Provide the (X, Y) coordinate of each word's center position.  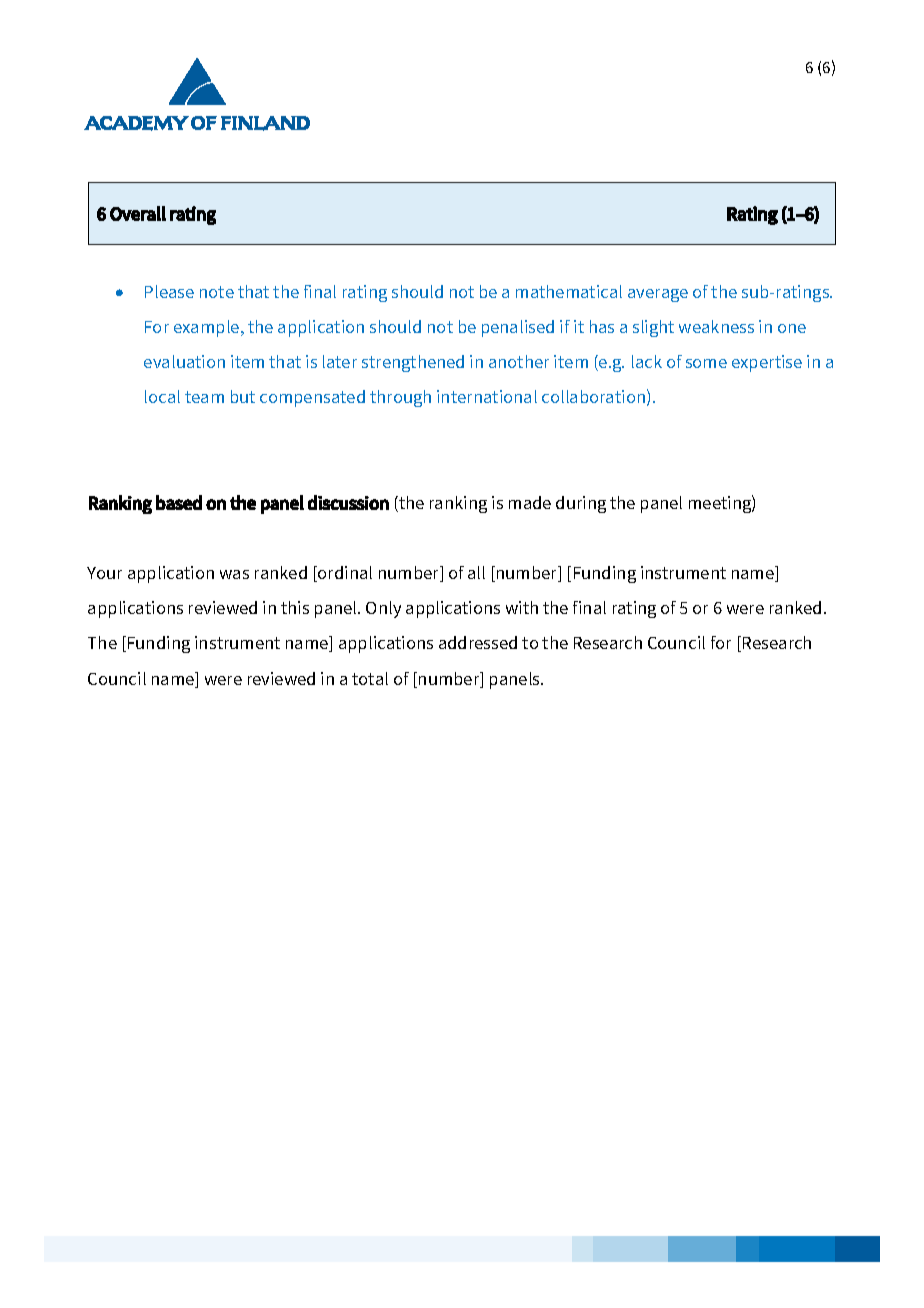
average (658, 295)
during (581, 504)
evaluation (184, 361)
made (530, 502)
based (179, 502)
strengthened (413, 363)
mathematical (569, 291)
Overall (138, 213)
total (370, 678)
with (522, 607)
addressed (478, 642)
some (706, 363)
